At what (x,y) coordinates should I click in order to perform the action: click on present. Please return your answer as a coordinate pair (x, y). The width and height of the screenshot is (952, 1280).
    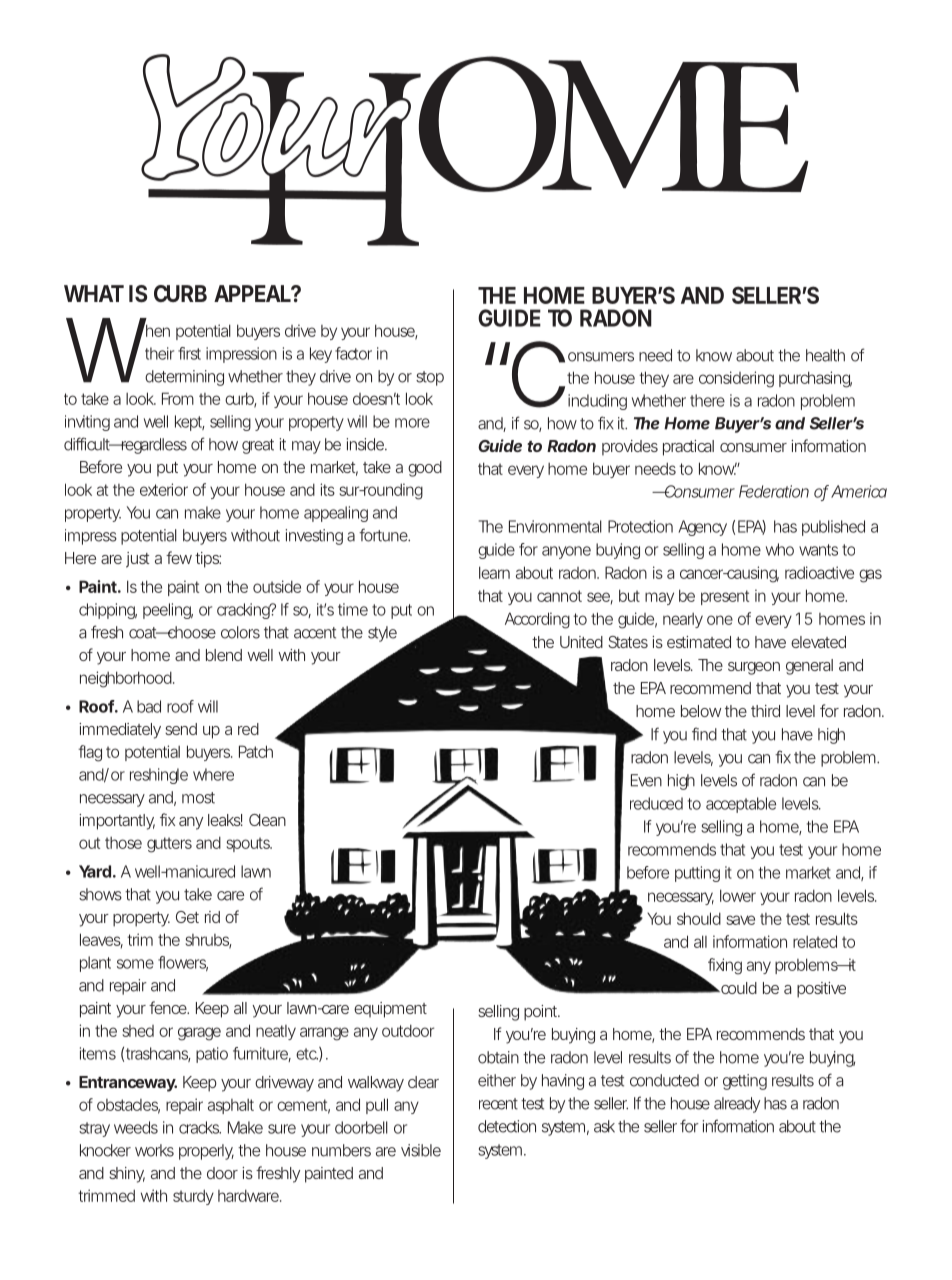
    Looking at the image, I should click on (725, 597).
